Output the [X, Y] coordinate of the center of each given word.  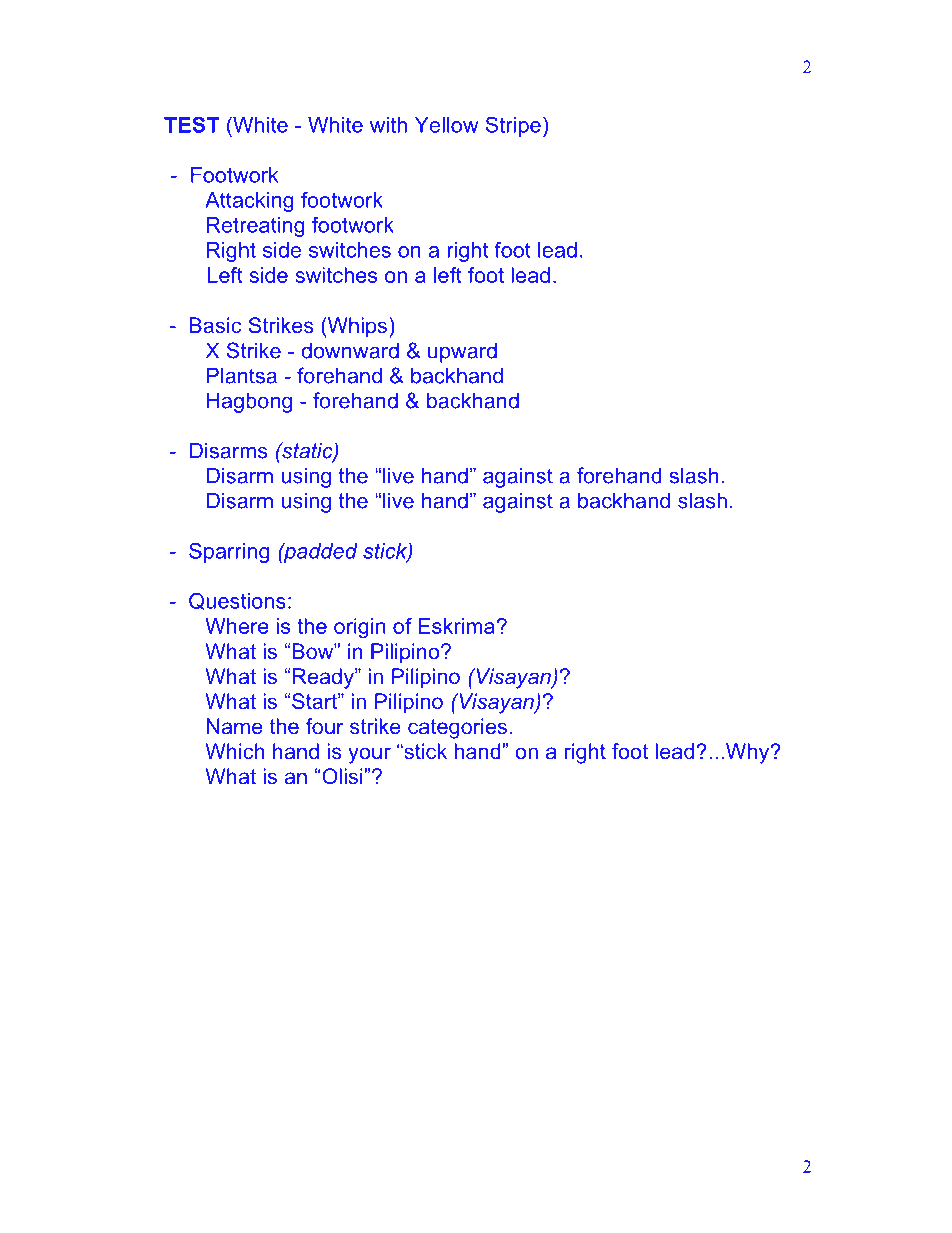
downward [350, 351]
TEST [191, 125]
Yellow [446, 125]
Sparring [229, 553]
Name [235, 726]
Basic [215, 325]
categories [457, 728]
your [369, 755]
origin [360, 628]
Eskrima [457, 626]
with [388, 125]
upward [462, 353]
